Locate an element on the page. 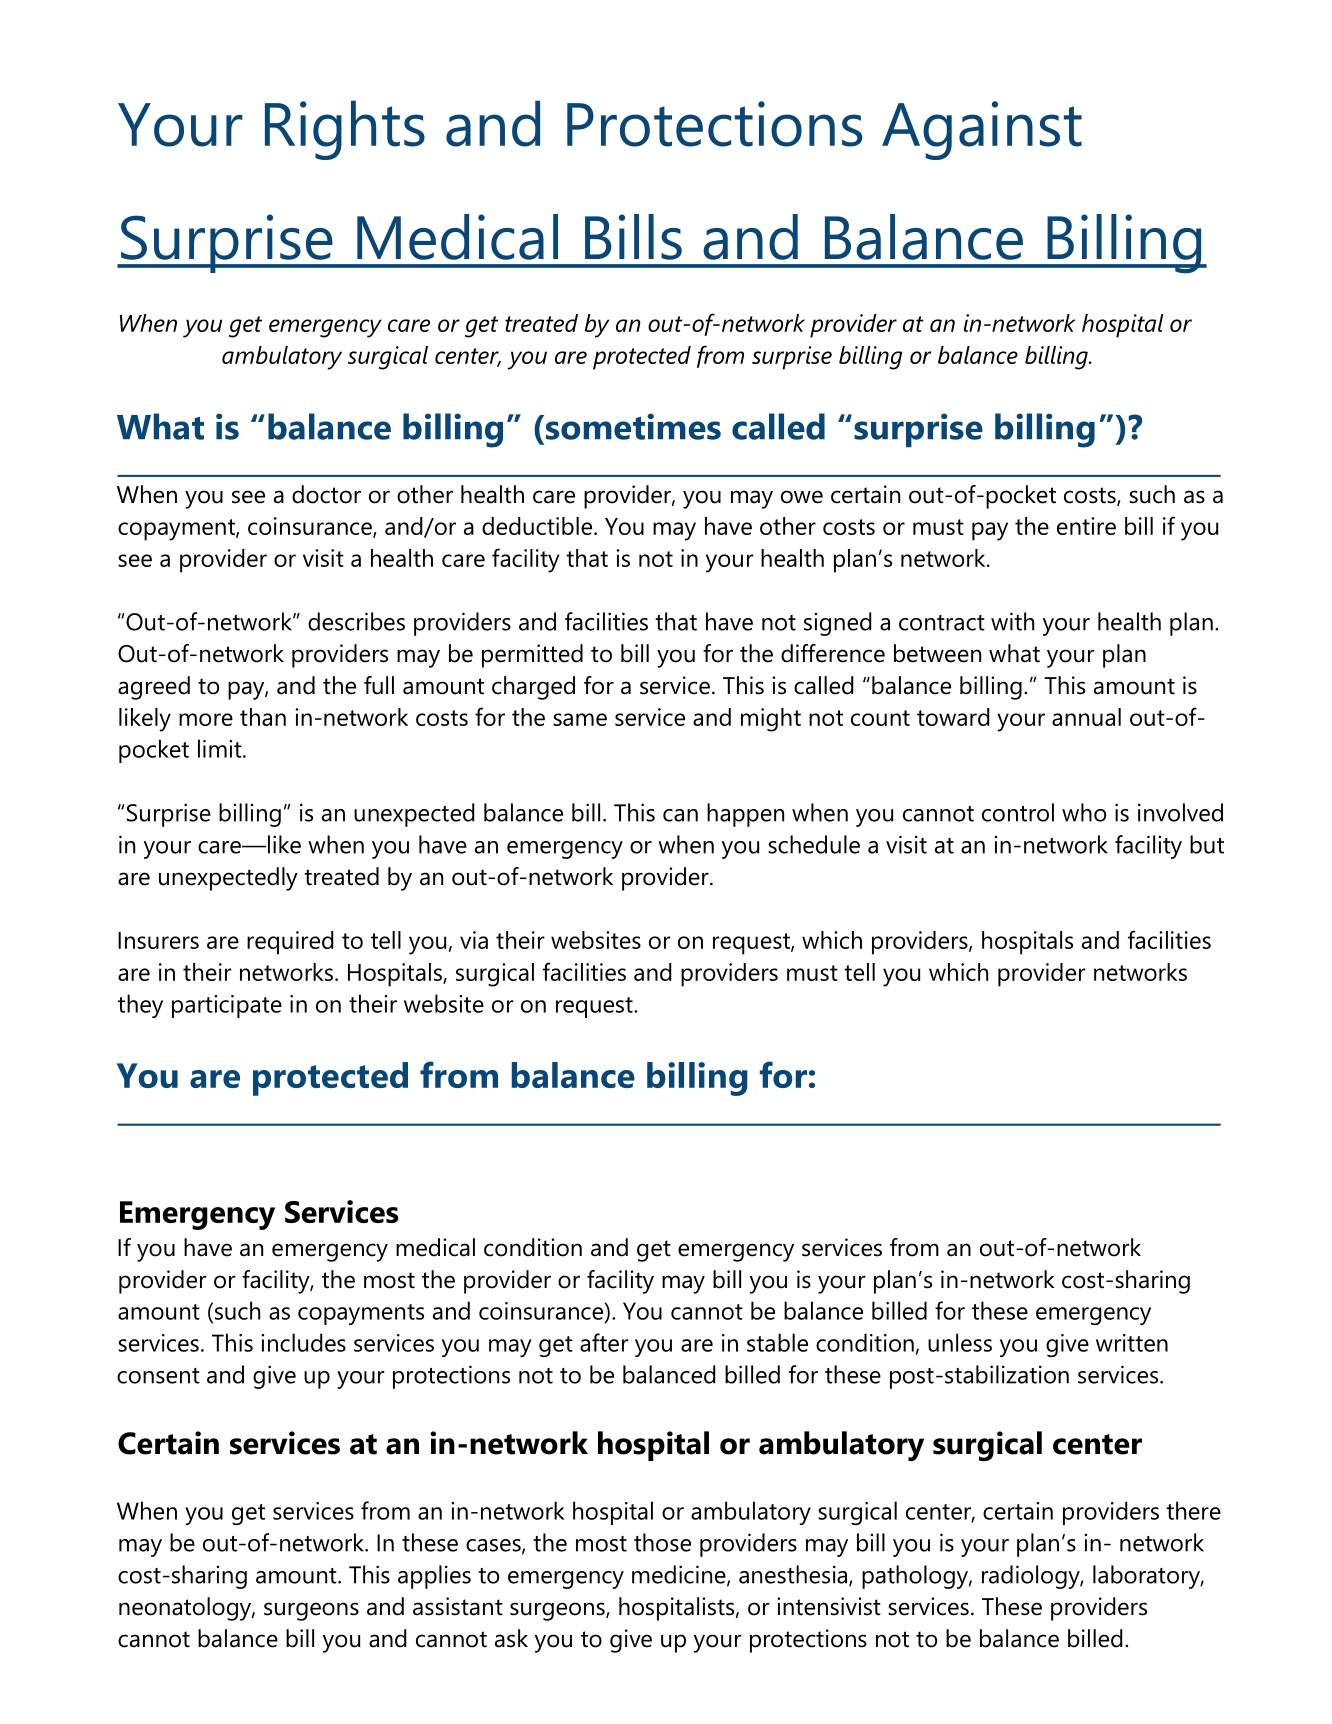  Rights is located at coordinates (345, 130).
